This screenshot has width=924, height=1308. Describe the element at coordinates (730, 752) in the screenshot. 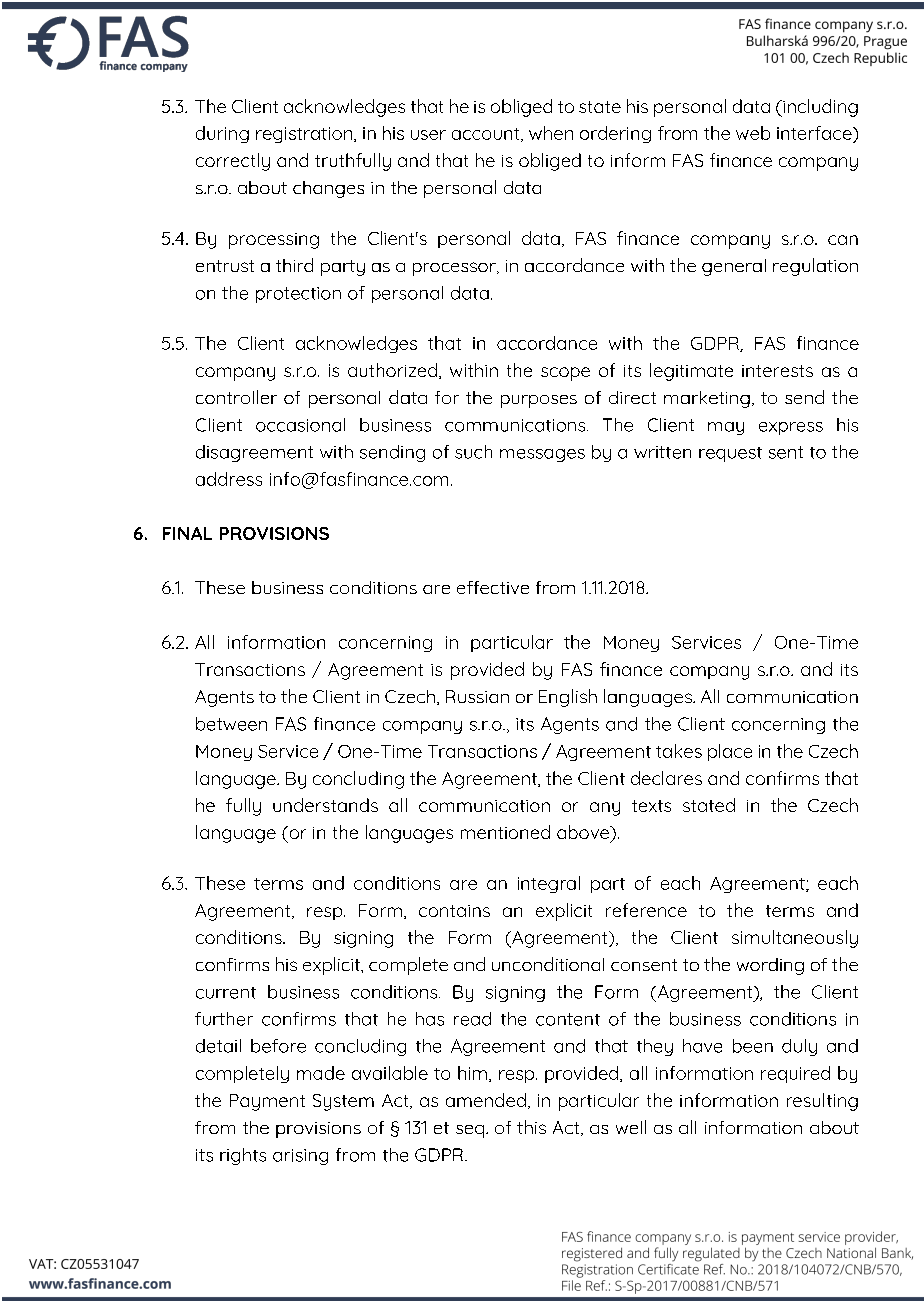

I see `place` at that location.
